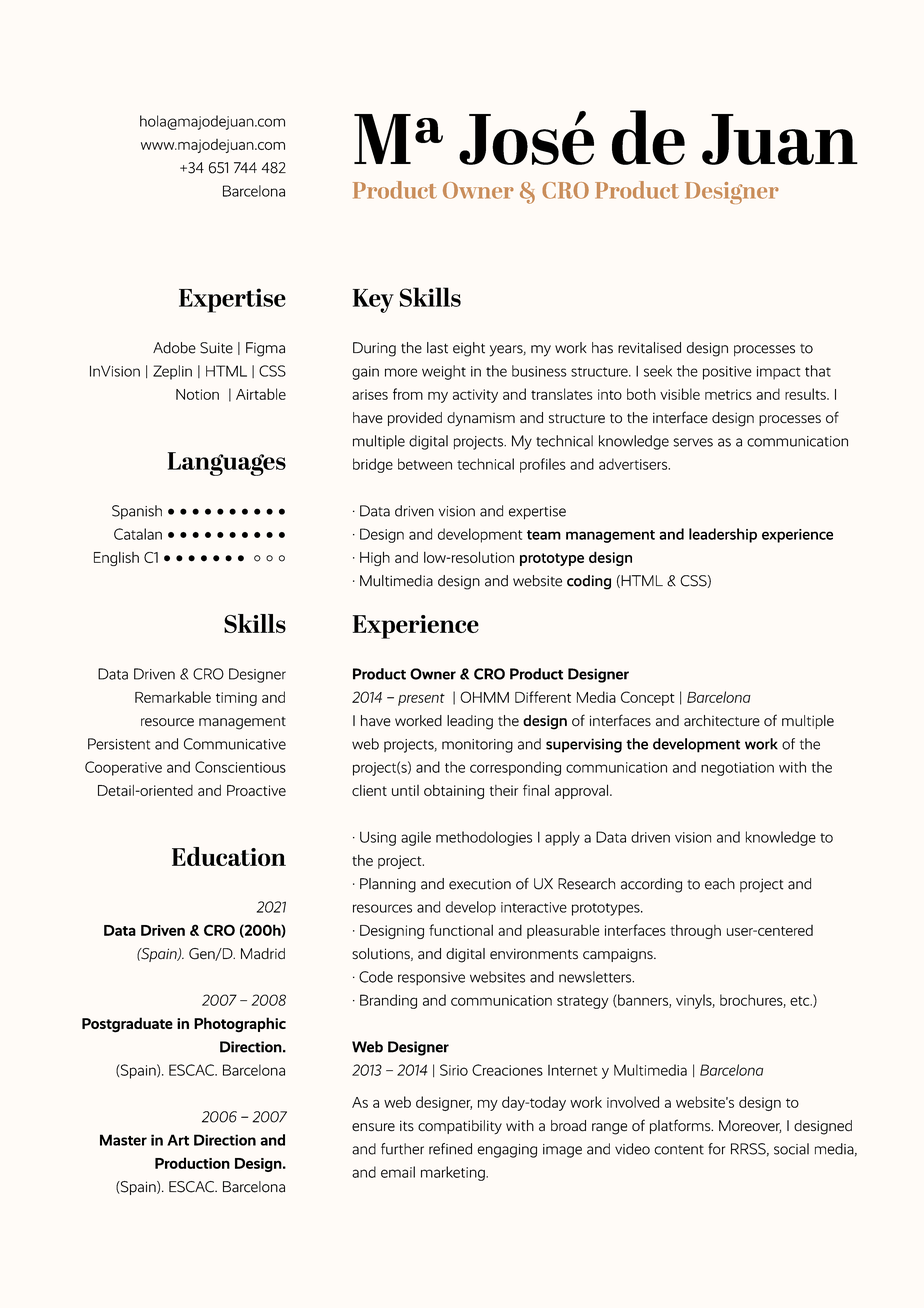  Describe the element at coordinates (216, 348) in the document. I see `Suite` at that location.
